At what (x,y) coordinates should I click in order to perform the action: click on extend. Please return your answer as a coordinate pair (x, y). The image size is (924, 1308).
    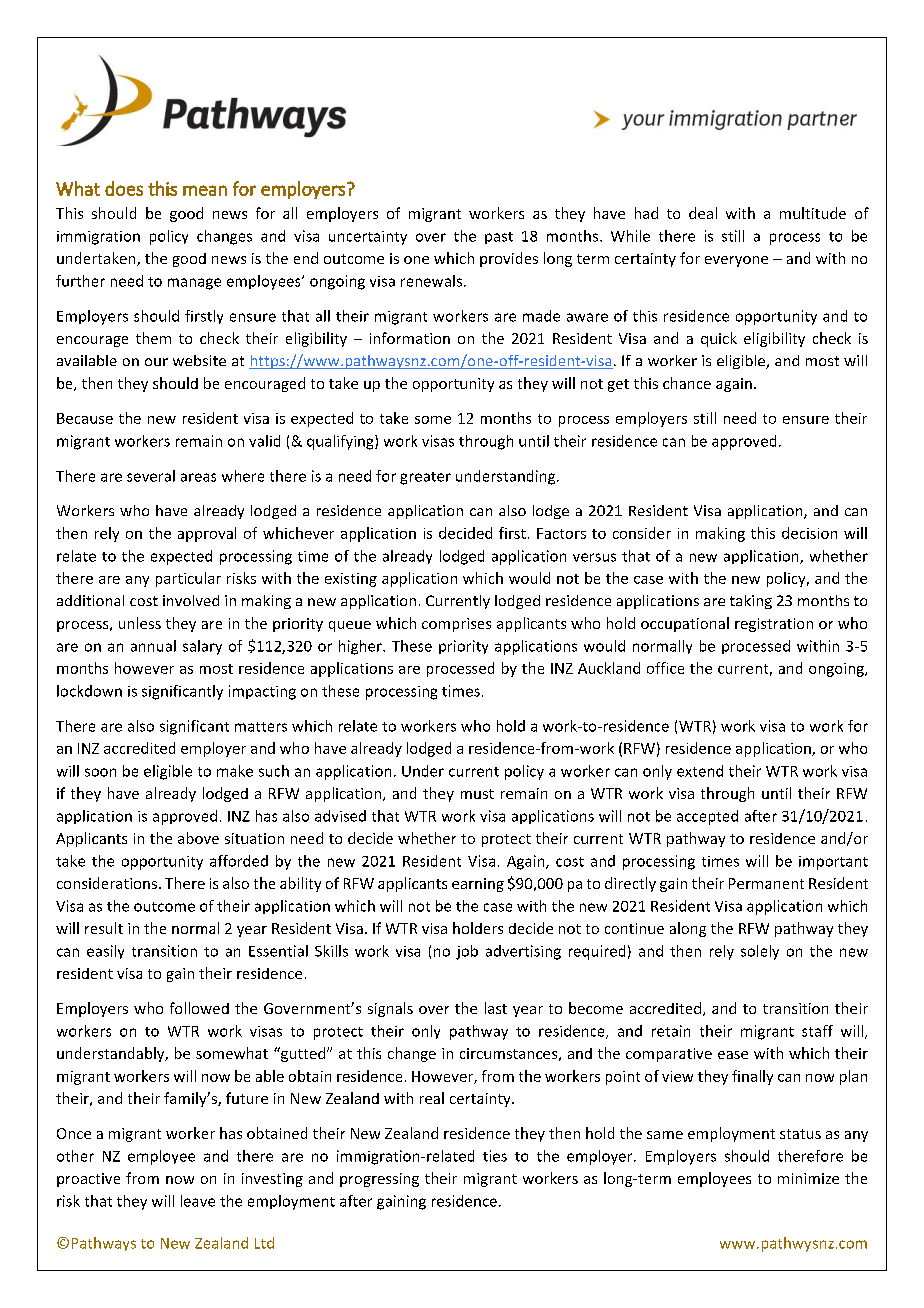
    Looking at the image, I should click on (700, 771).
